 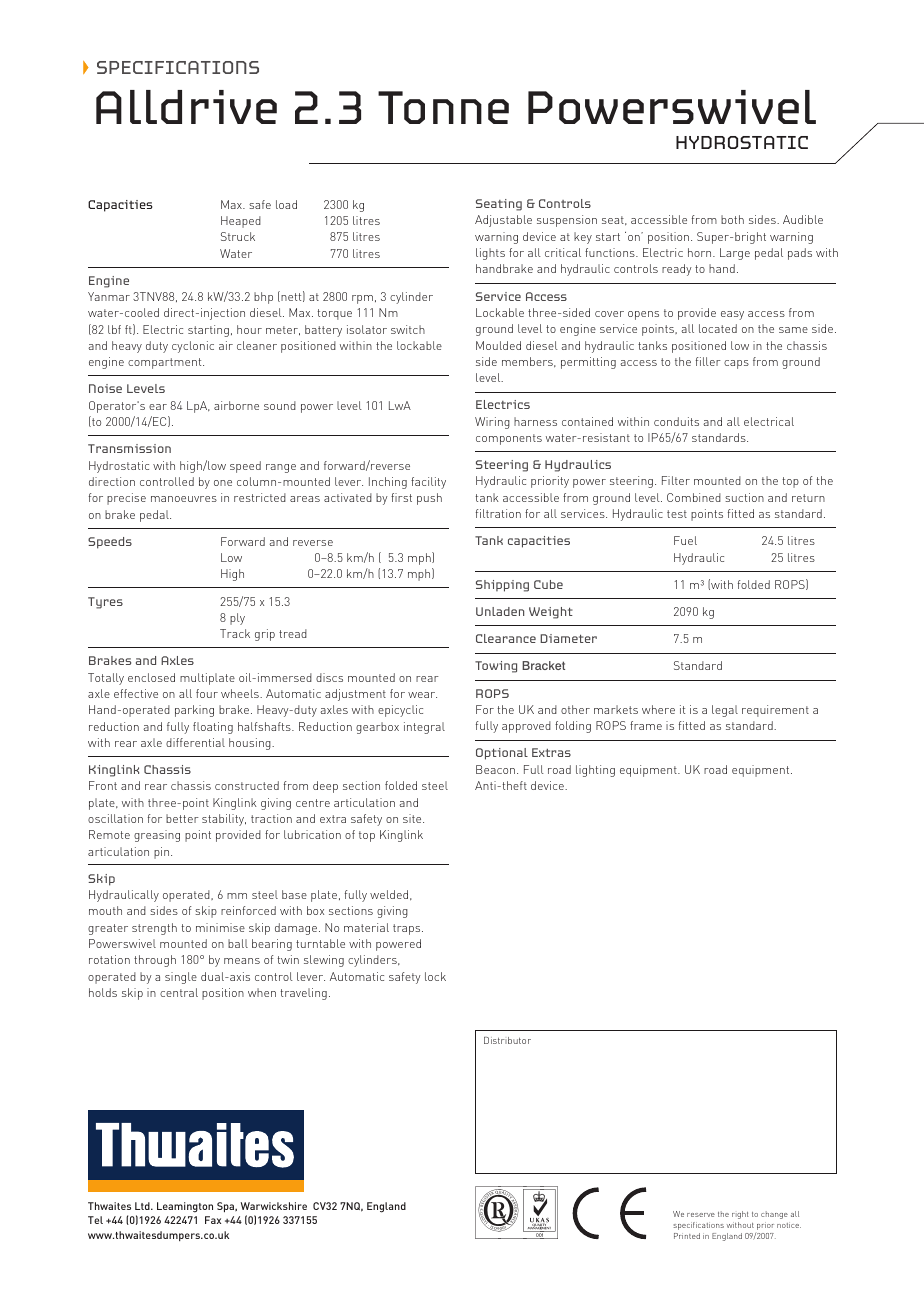 I want to click on Heaped, so click(x=241, y=222).
